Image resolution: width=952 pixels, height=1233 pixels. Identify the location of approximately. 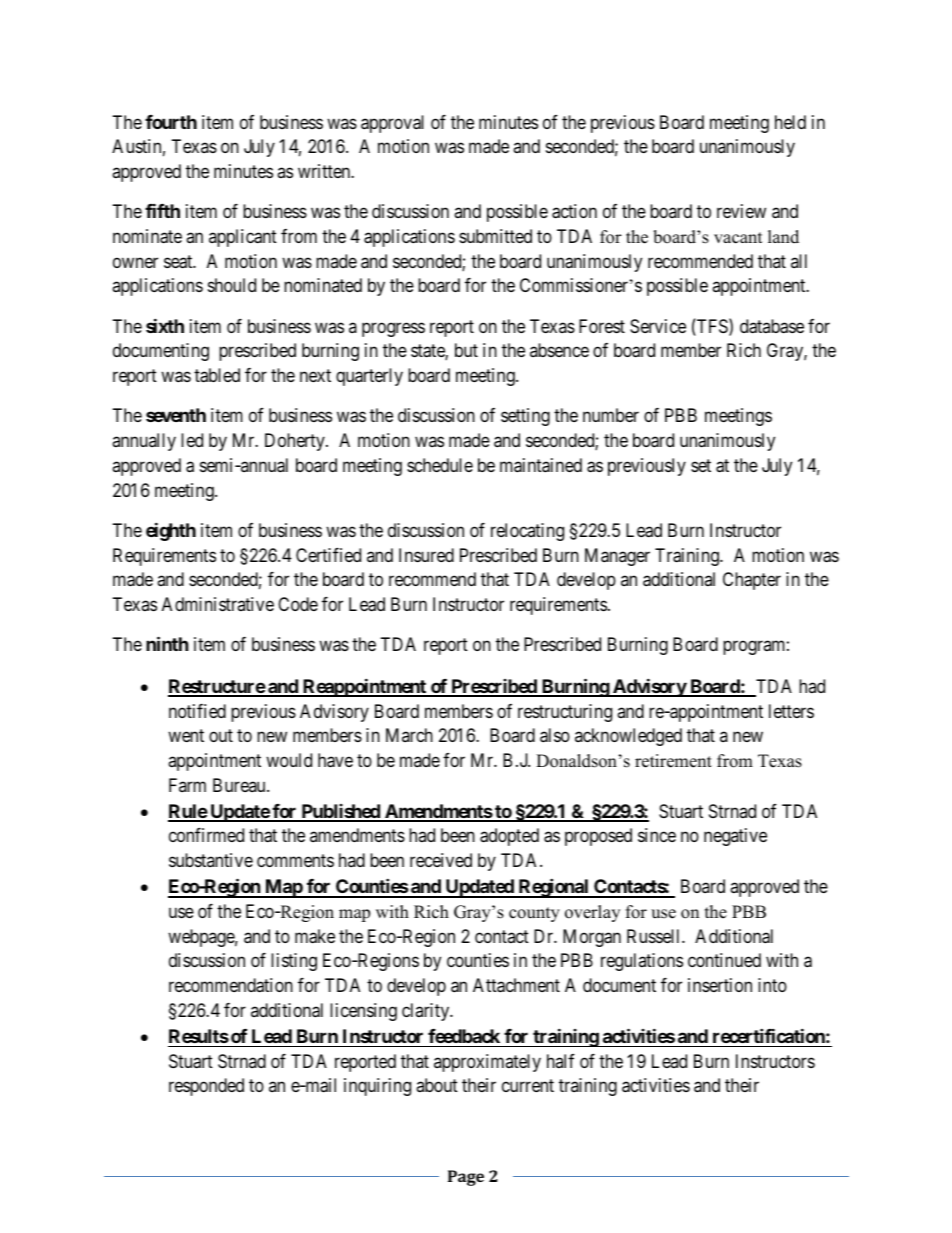
(487, 1063).
